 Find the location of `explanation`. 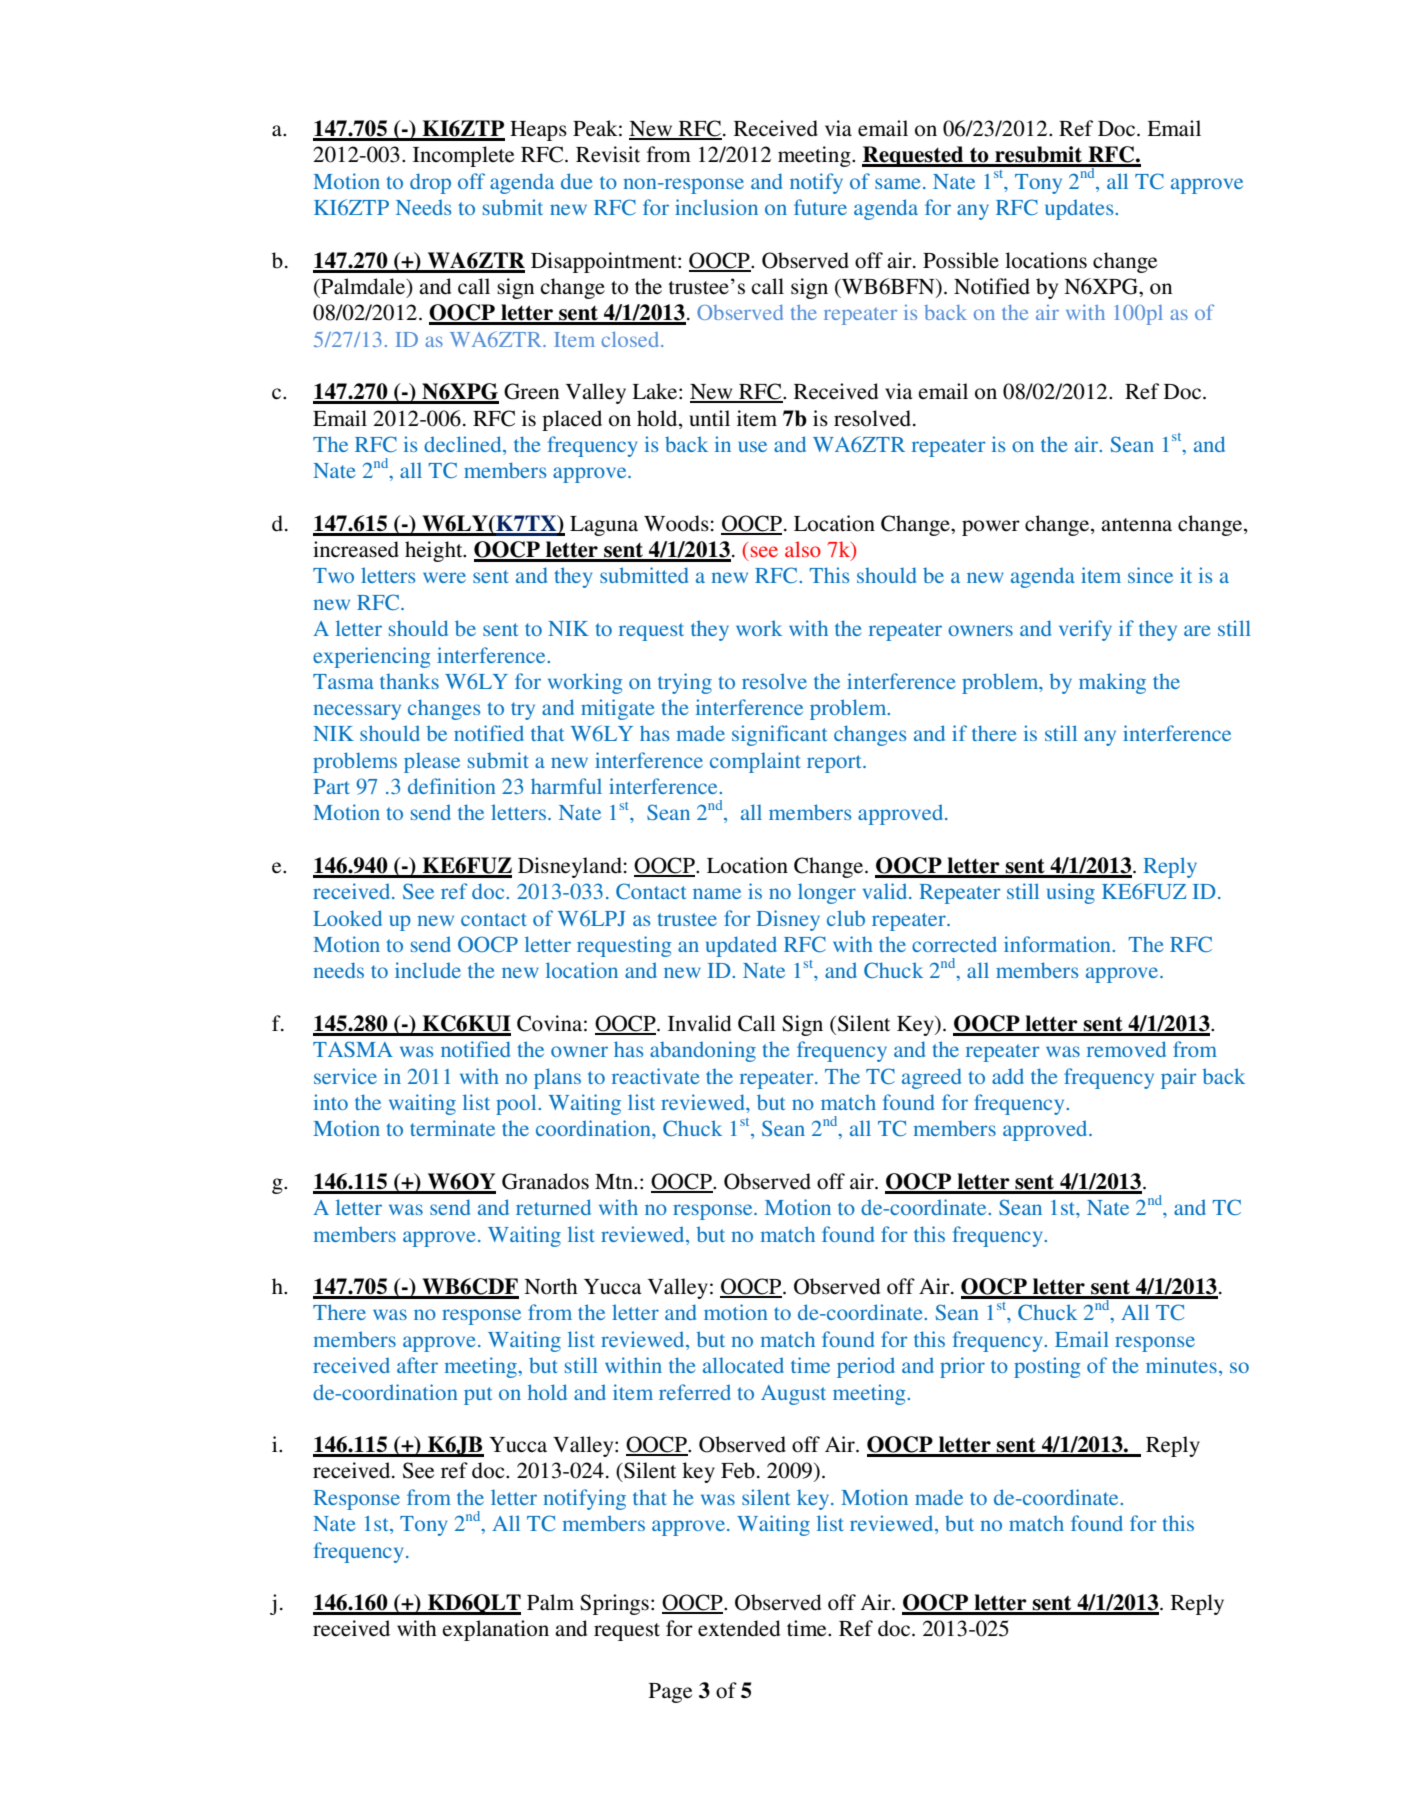

explanation is located at coordinates (495, 1630).
